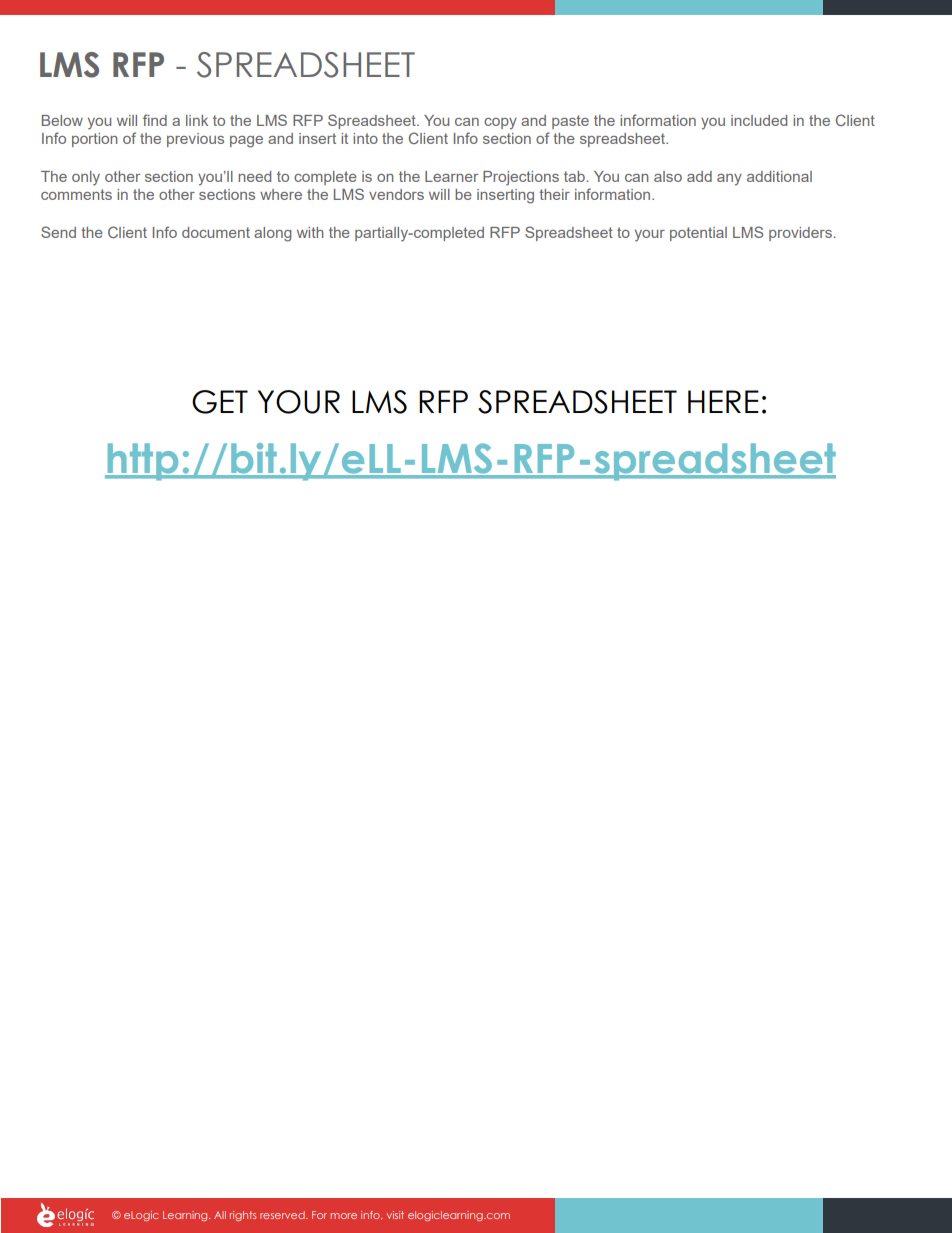 The height and width of the page is (1233, 952). Describe the element at coordinates (243, 1216) in the page. I see `rights` at that location.
